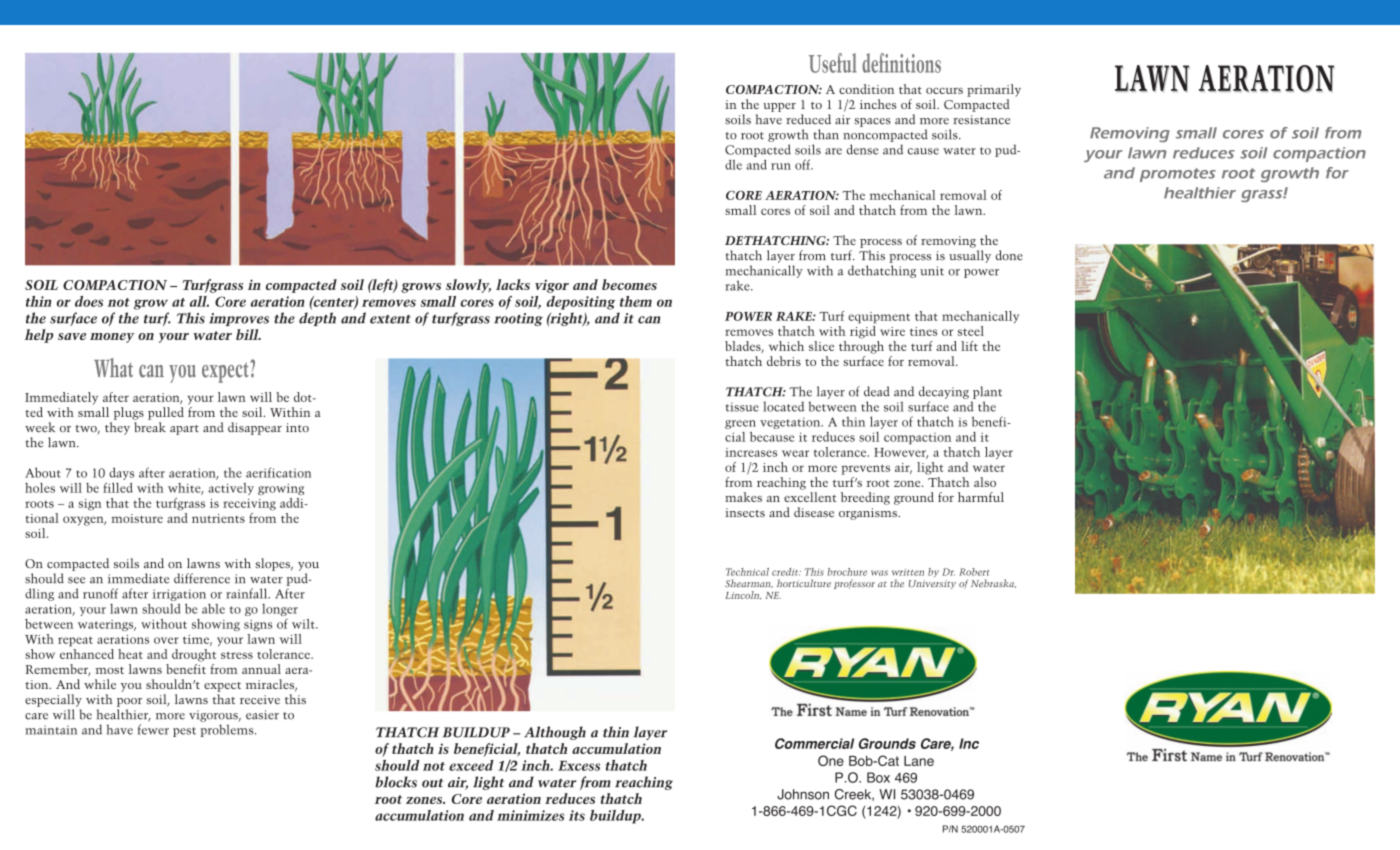  What do you see at coordinates (530, 815) in the screenshot?
I see `minimizes` at bounding box center [530, 815].
